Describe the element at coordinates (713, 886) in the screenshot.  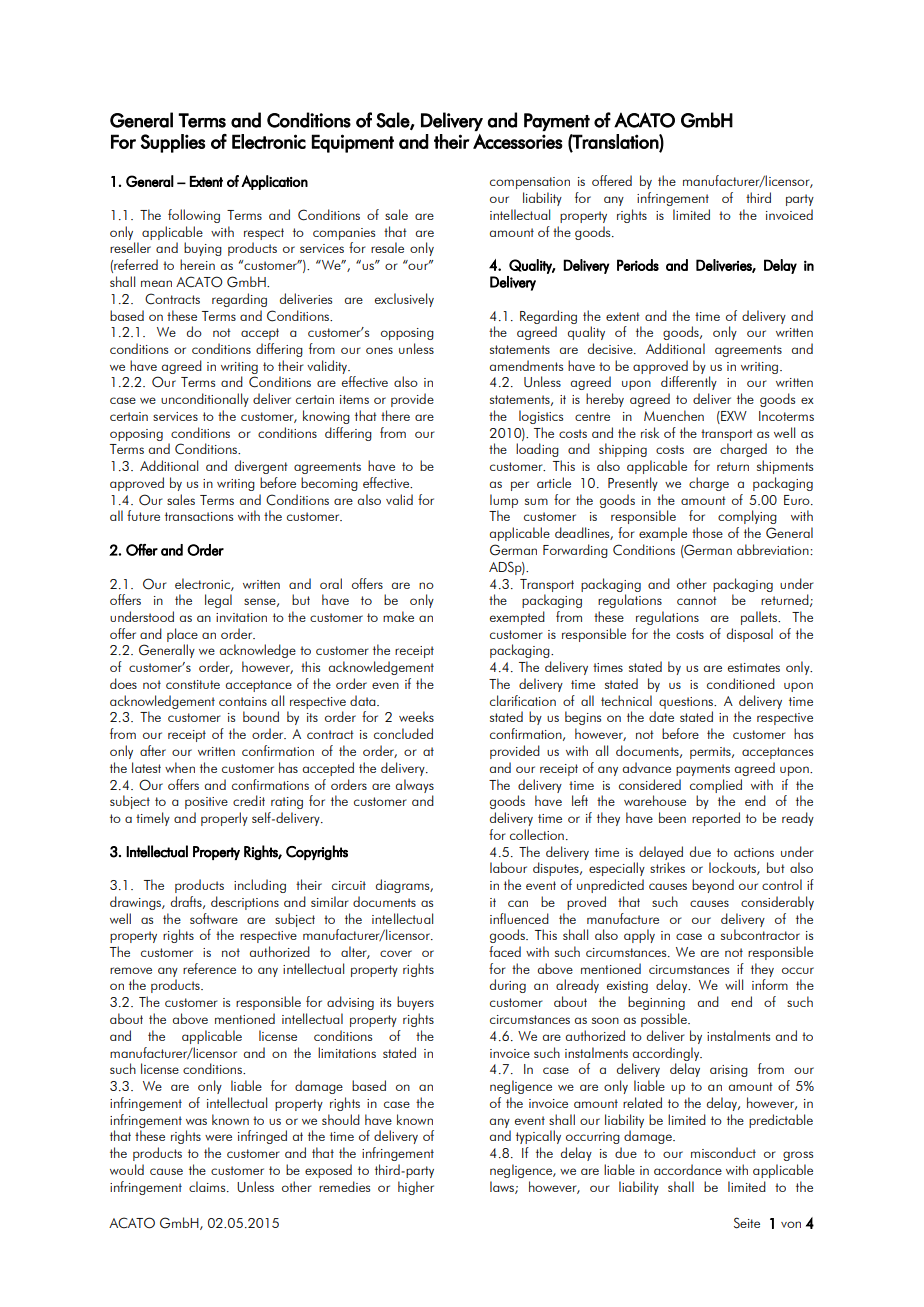
I see `beyond` at that location.
